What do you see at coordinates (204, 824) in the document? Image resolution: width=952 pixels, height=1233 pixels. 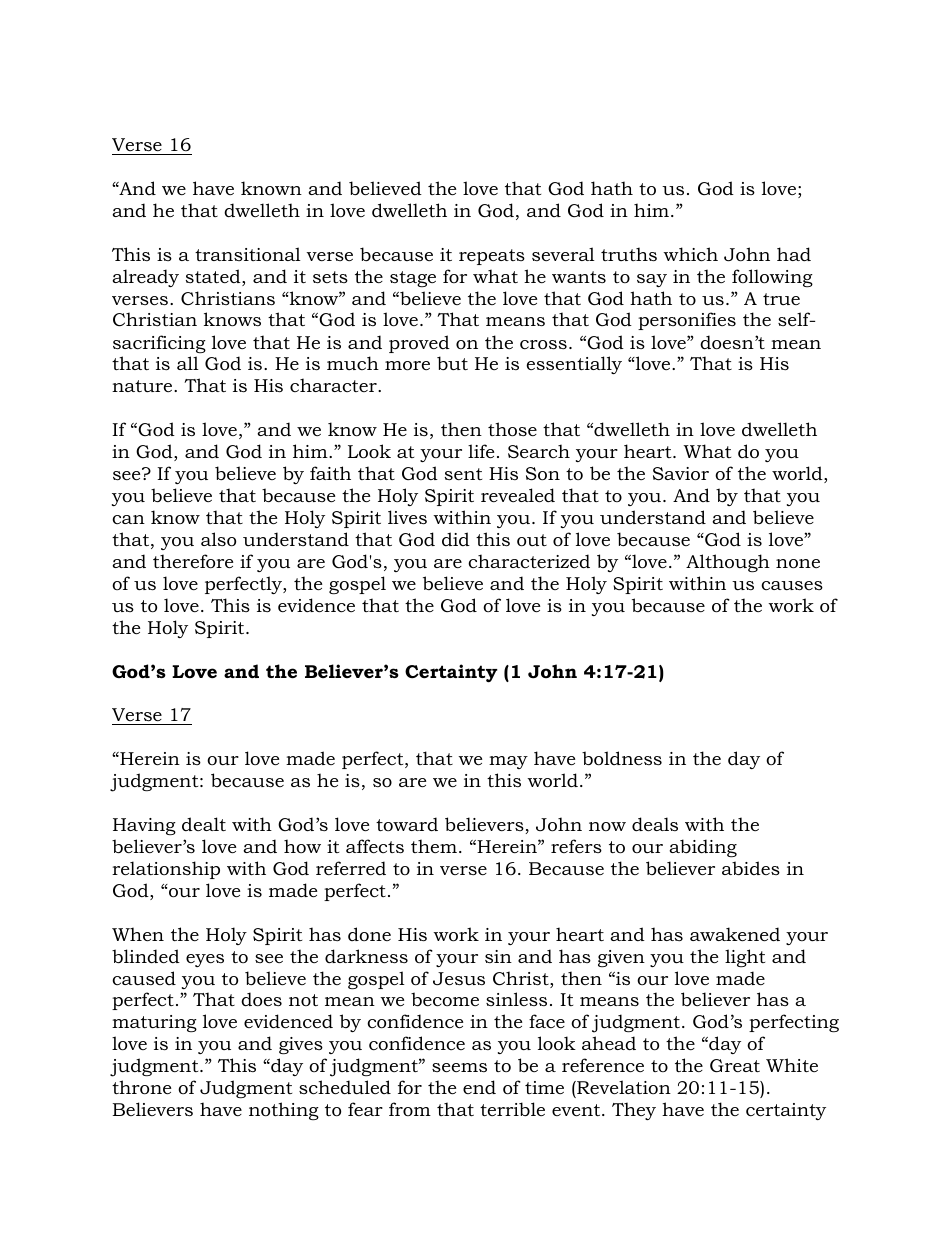 I see `dealt` at bounding box center [204, 824].
